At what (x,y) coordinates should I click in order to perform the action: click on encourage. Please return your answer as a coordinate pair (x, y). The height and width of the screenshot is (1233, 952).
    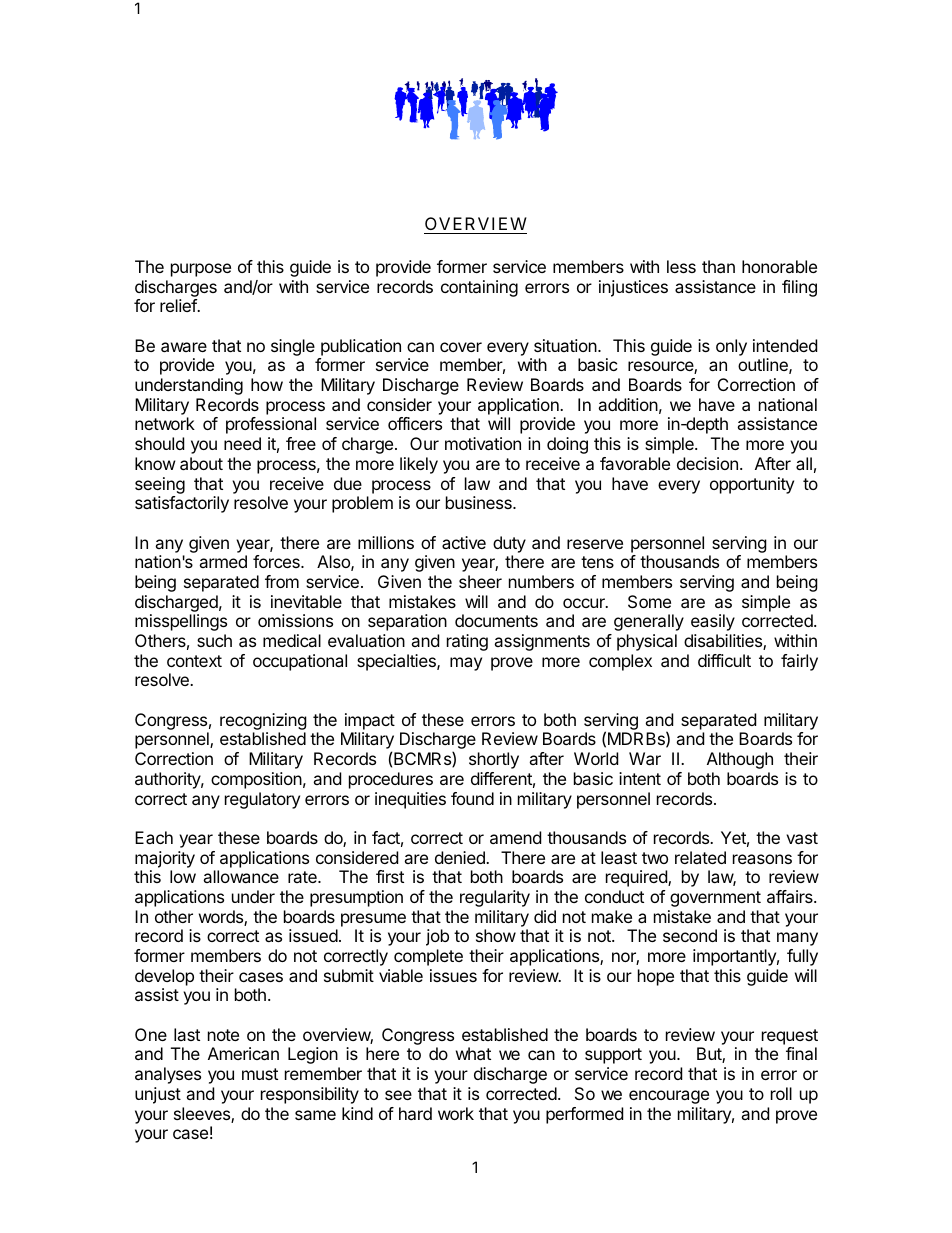
    Looking at the image, I should click on (669, 1097).
